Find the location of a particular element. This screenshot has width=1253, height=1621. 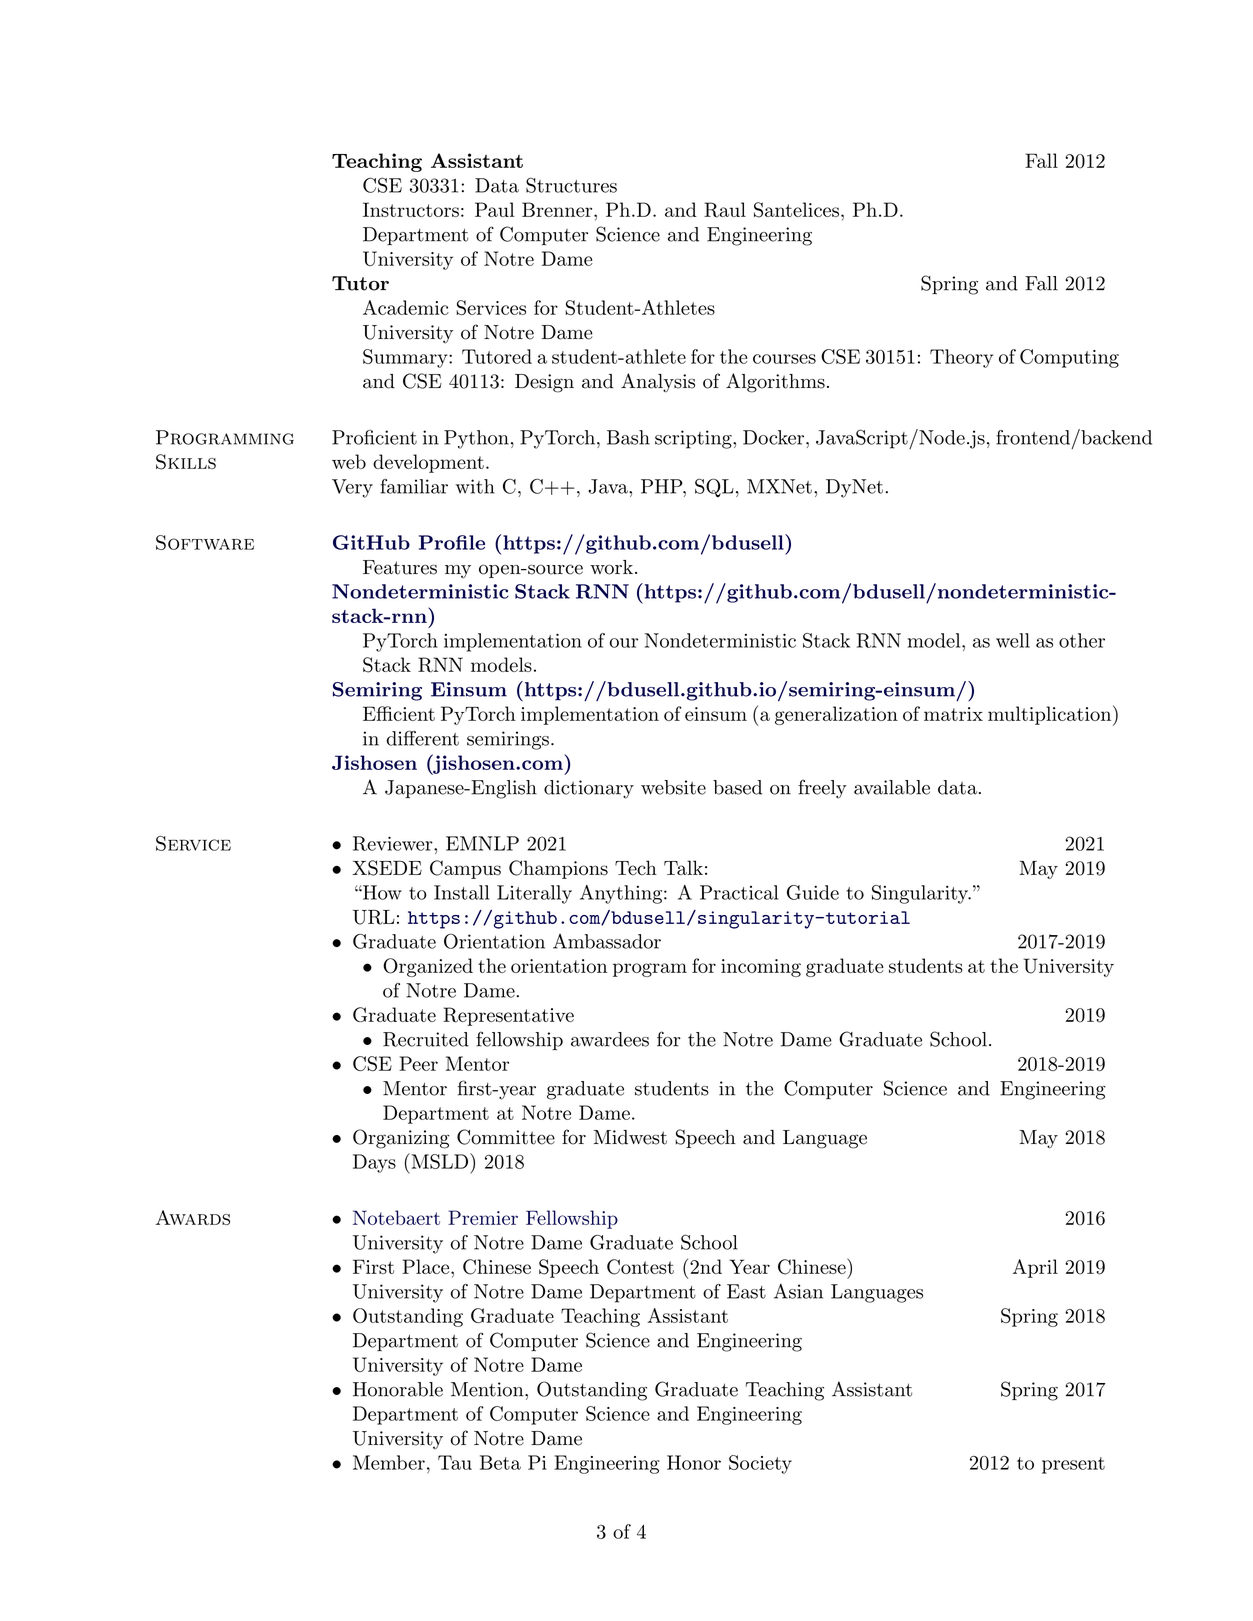

Instructors is located at coordinates (411, 209).
